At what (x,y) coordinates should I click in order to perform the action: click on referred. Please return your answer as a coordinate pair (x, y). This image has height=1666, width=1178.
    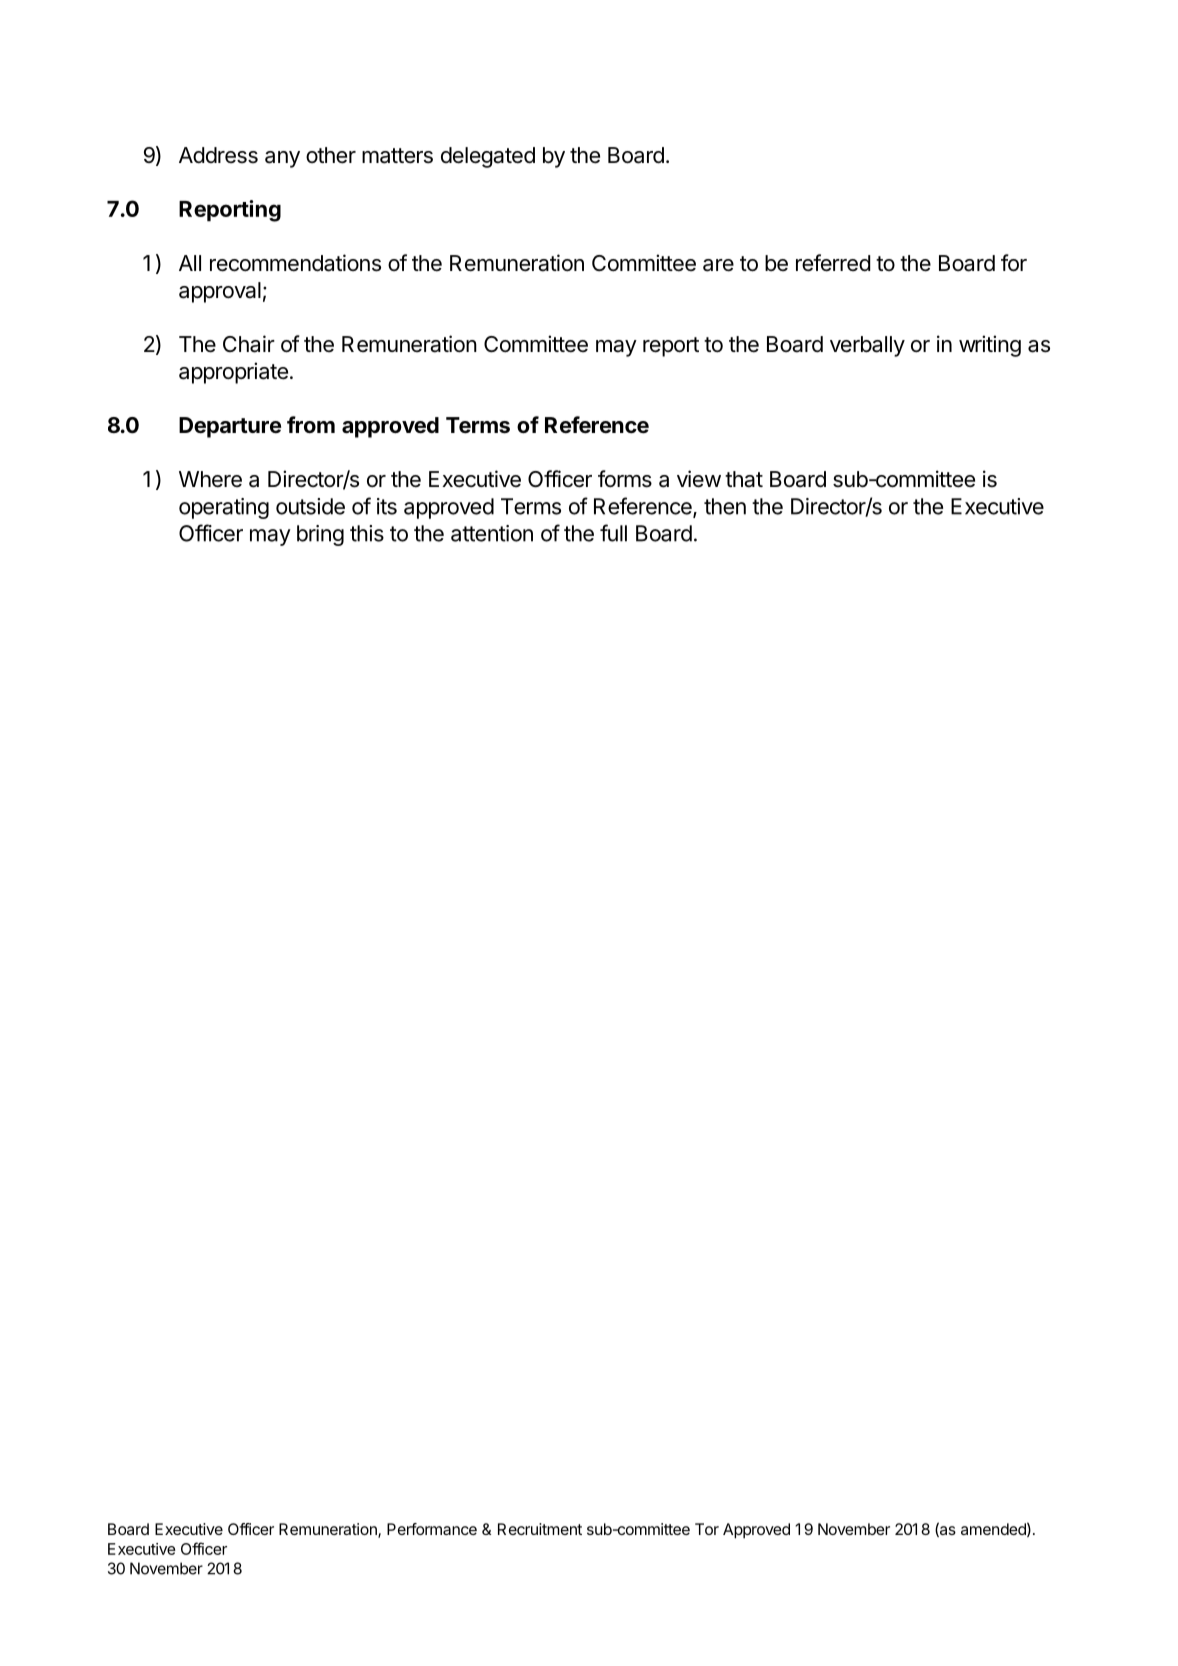
    Looking at the image, I should click on (833, 263).
